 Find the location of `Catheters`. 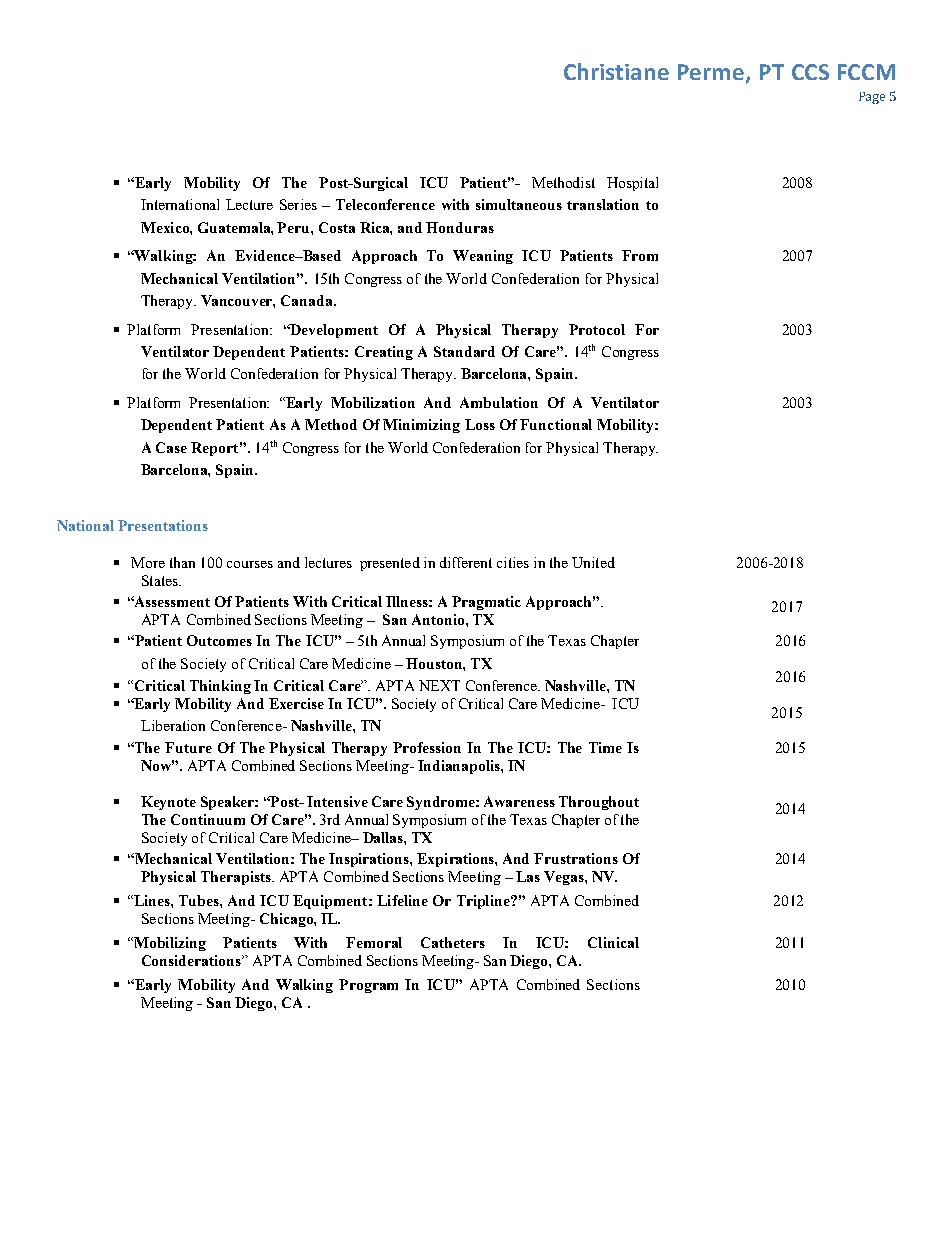

Catheters is located at coordinates (453, 942).
